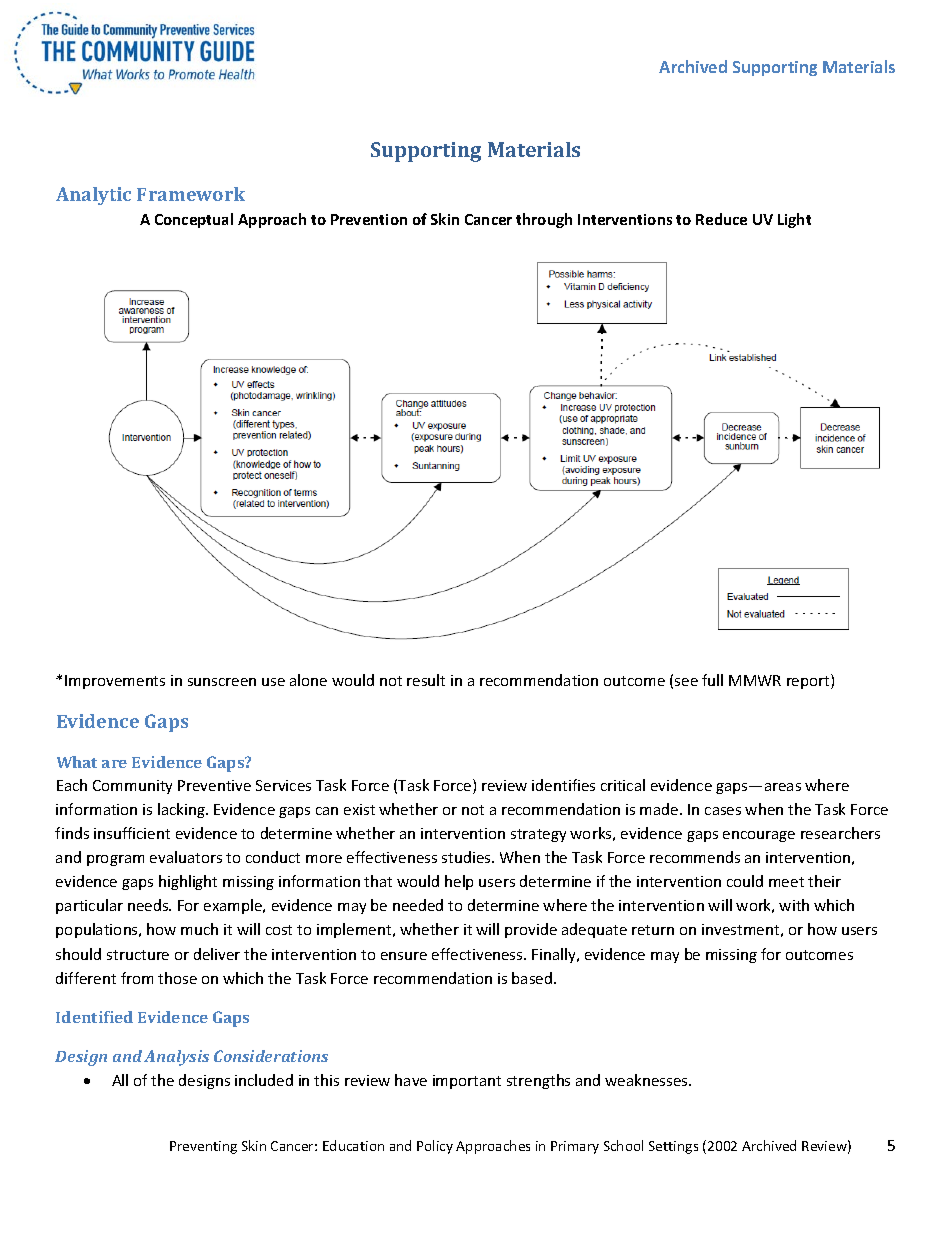 The width and height of the page is (952, 1233). Describe the element at coordinates (369, 219) in the page. I see `Prevention` at that location.
